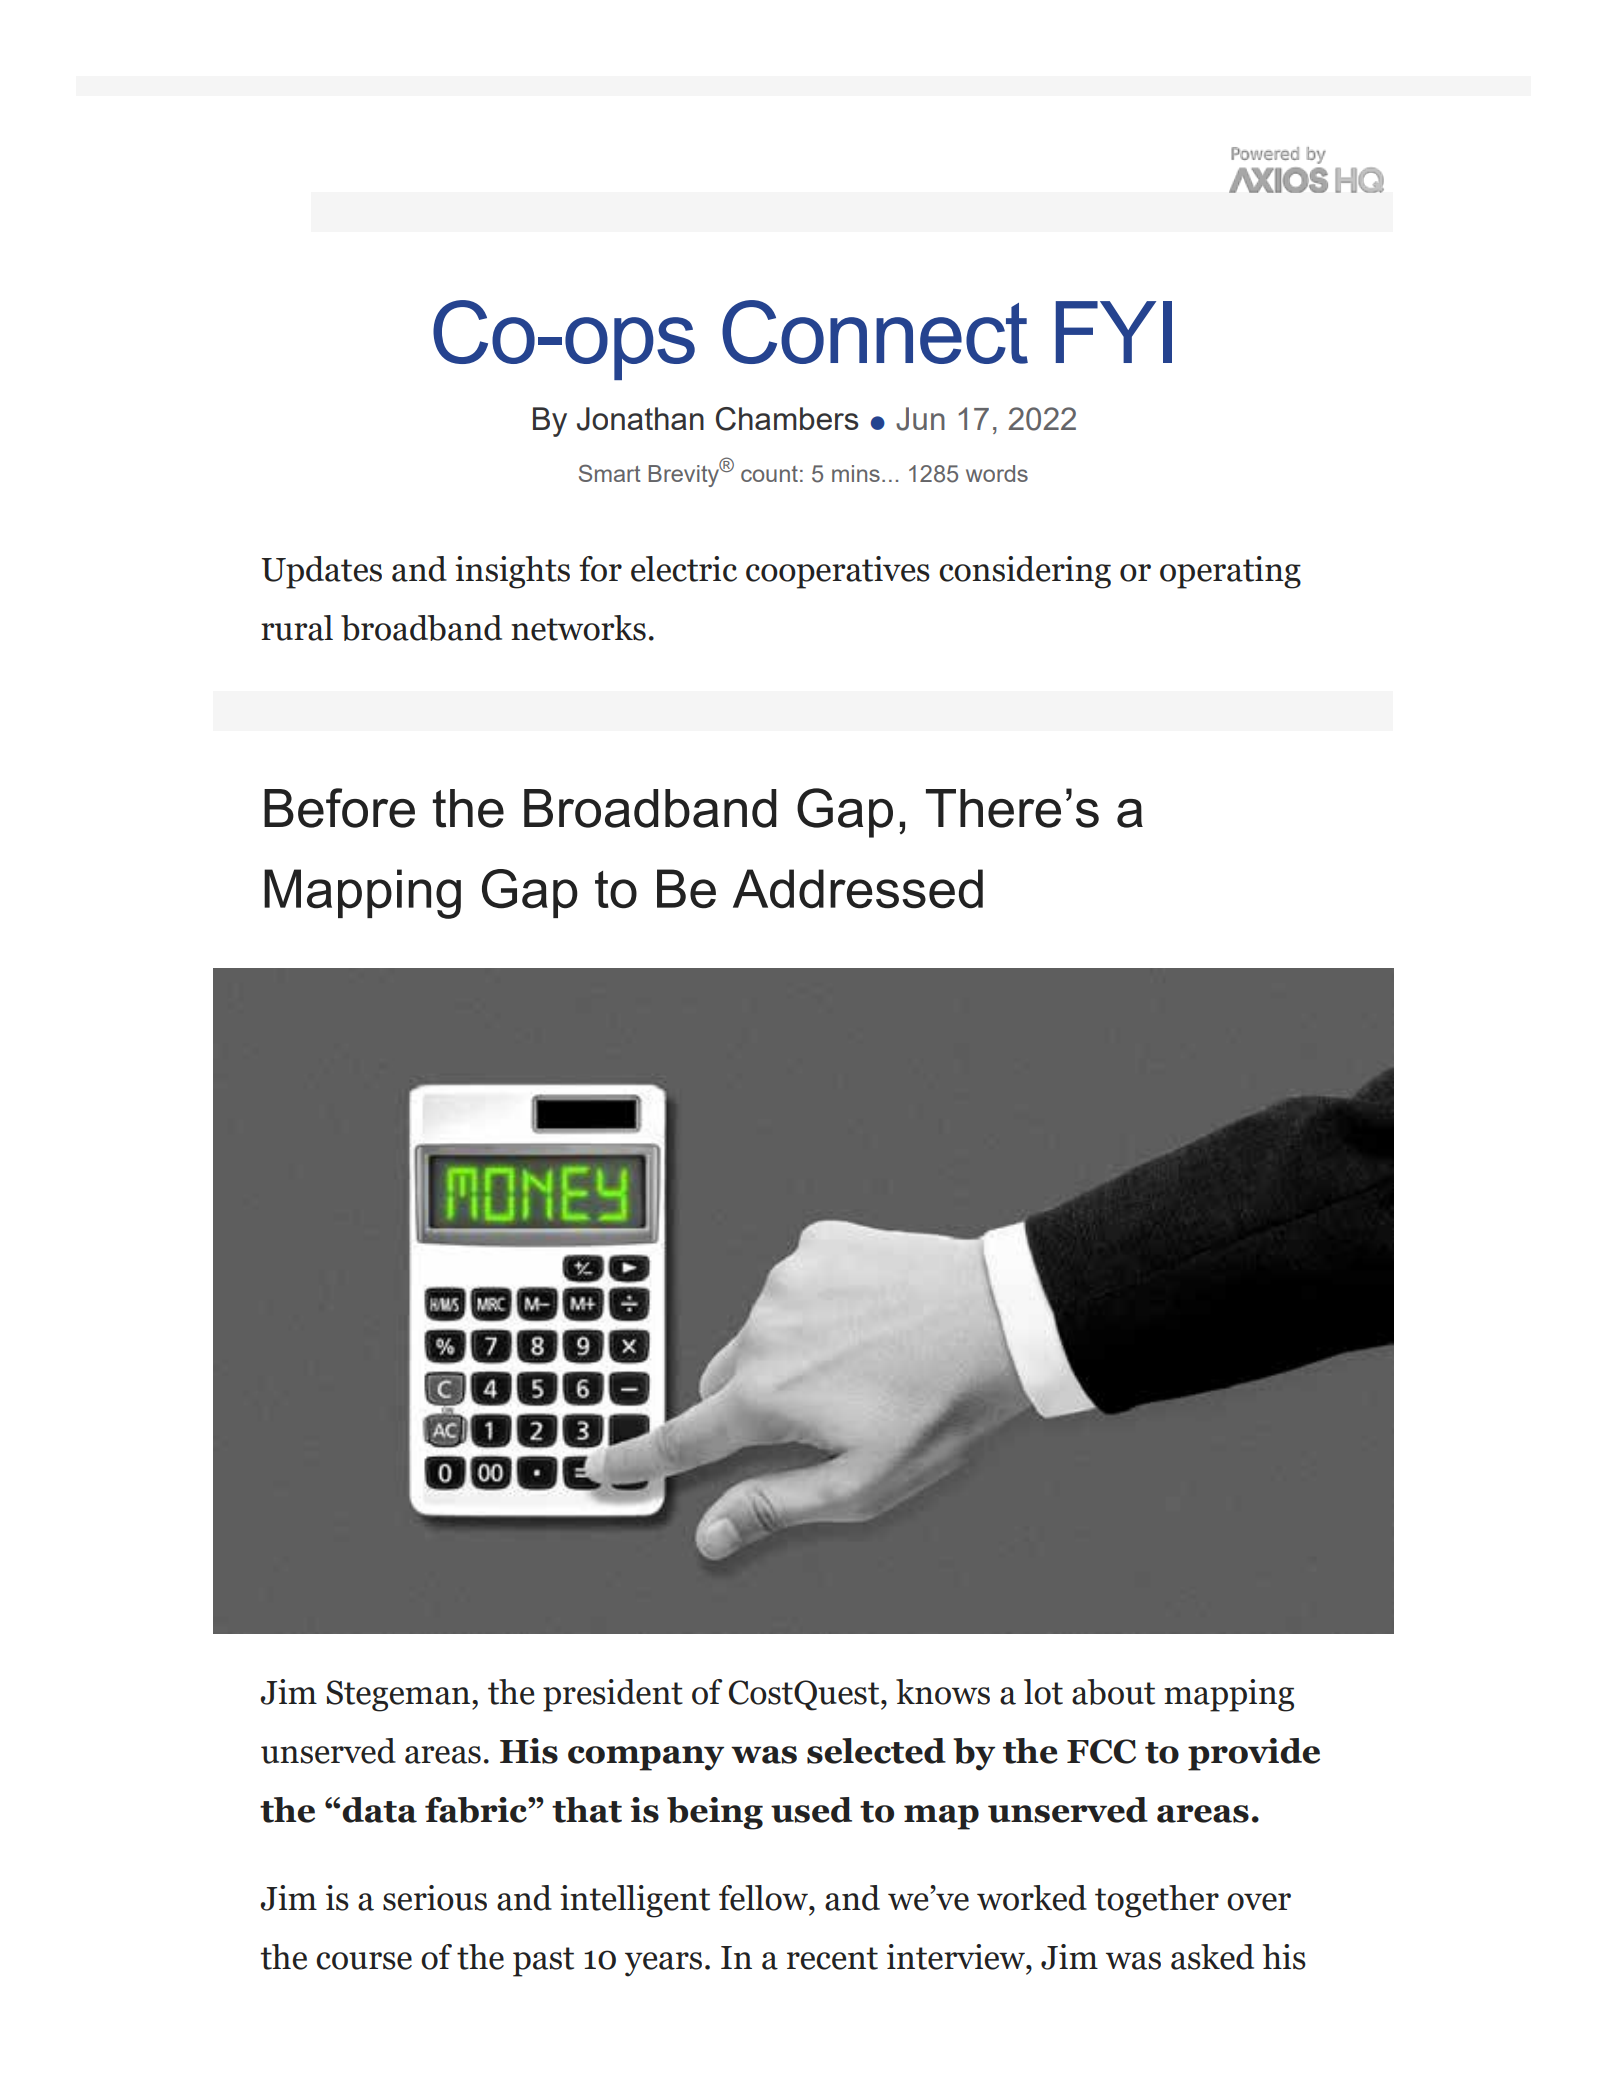  I want to click on Addressed, so click(858, 889).
